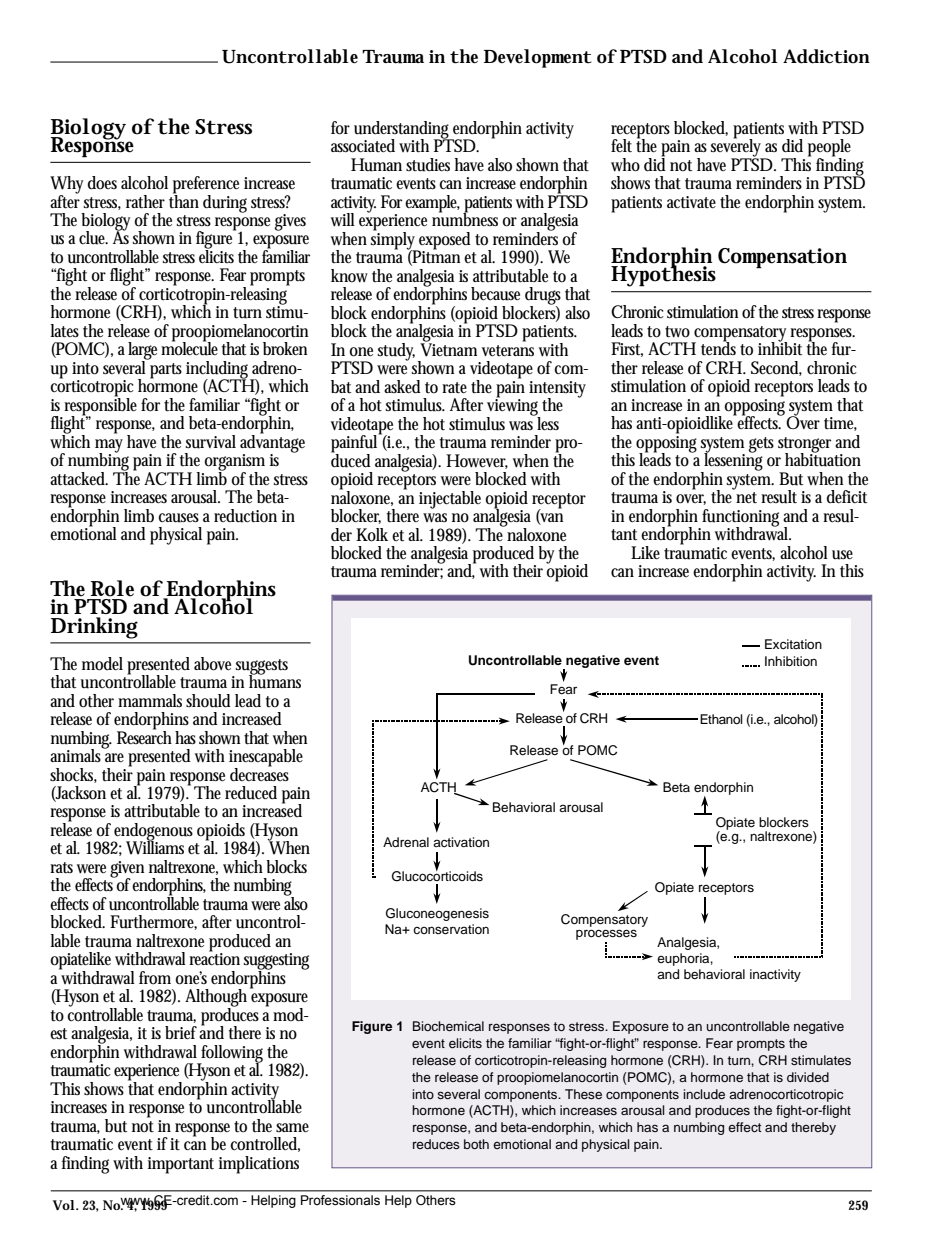 This document has width=952, height=1240. I want to click on reduces, so click(436, 1144).
